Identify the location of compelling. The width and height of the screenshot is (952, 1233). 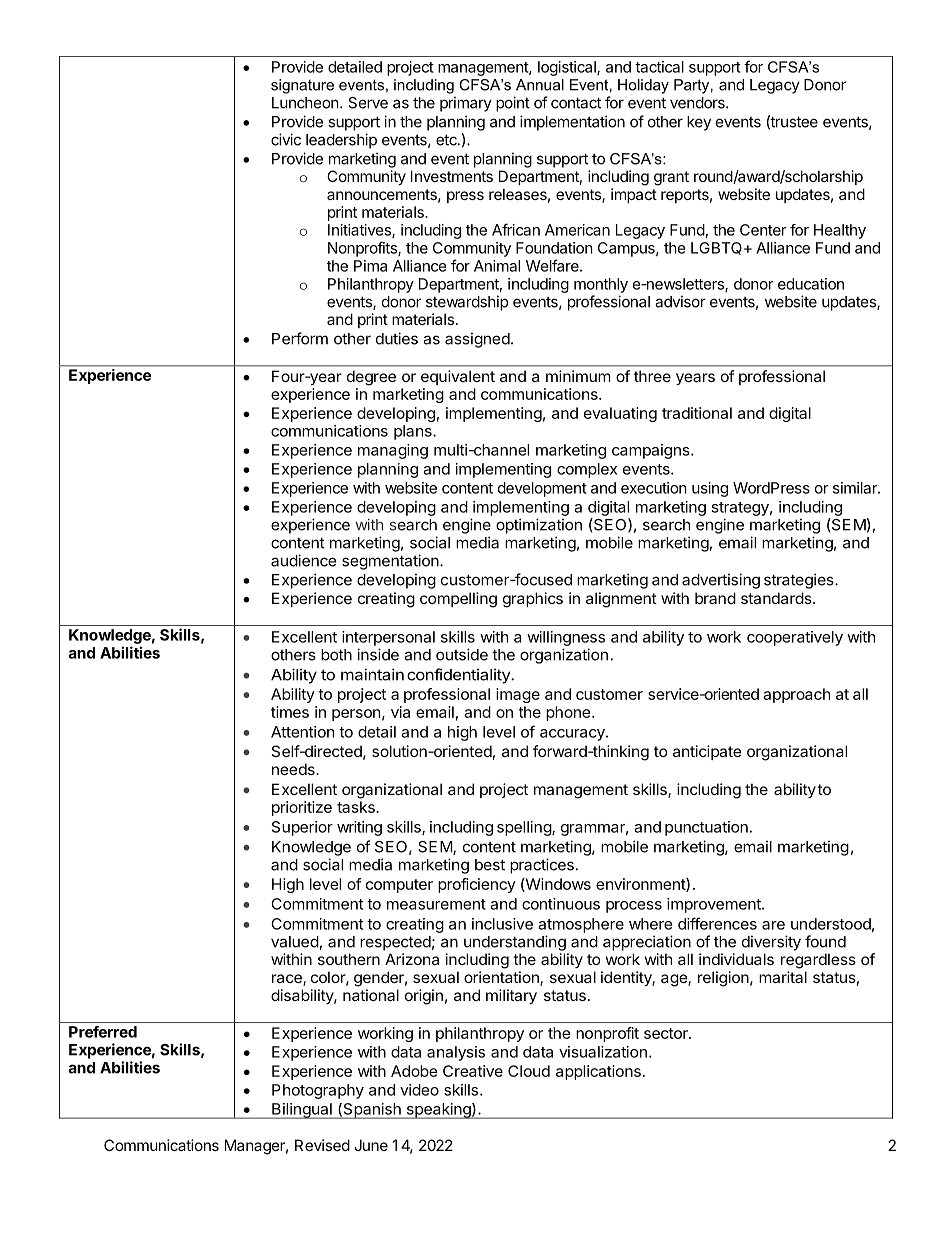
(458, 600).
